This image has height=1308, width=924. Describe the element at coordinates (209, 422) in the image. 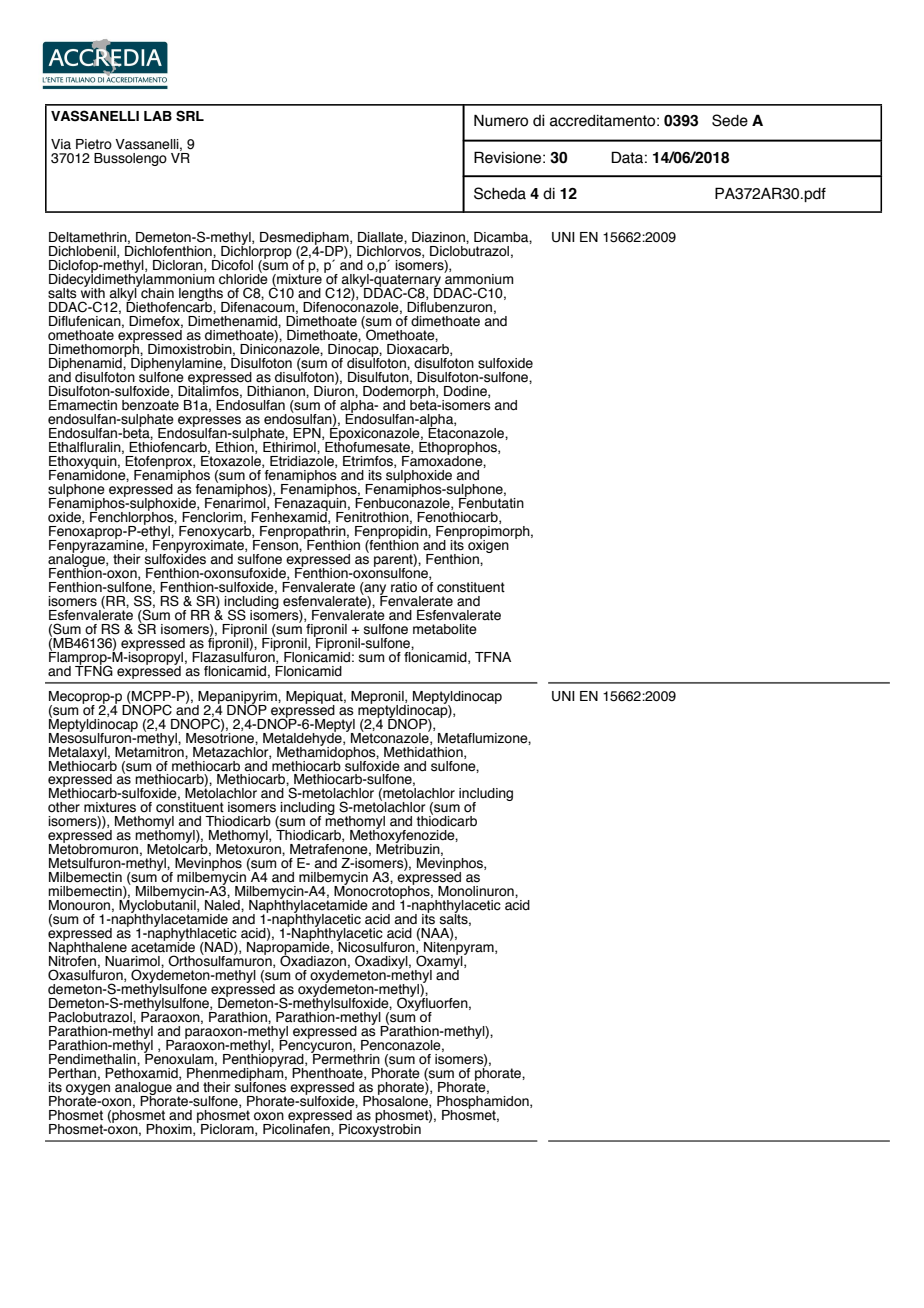

I see `expresses` at that location.
